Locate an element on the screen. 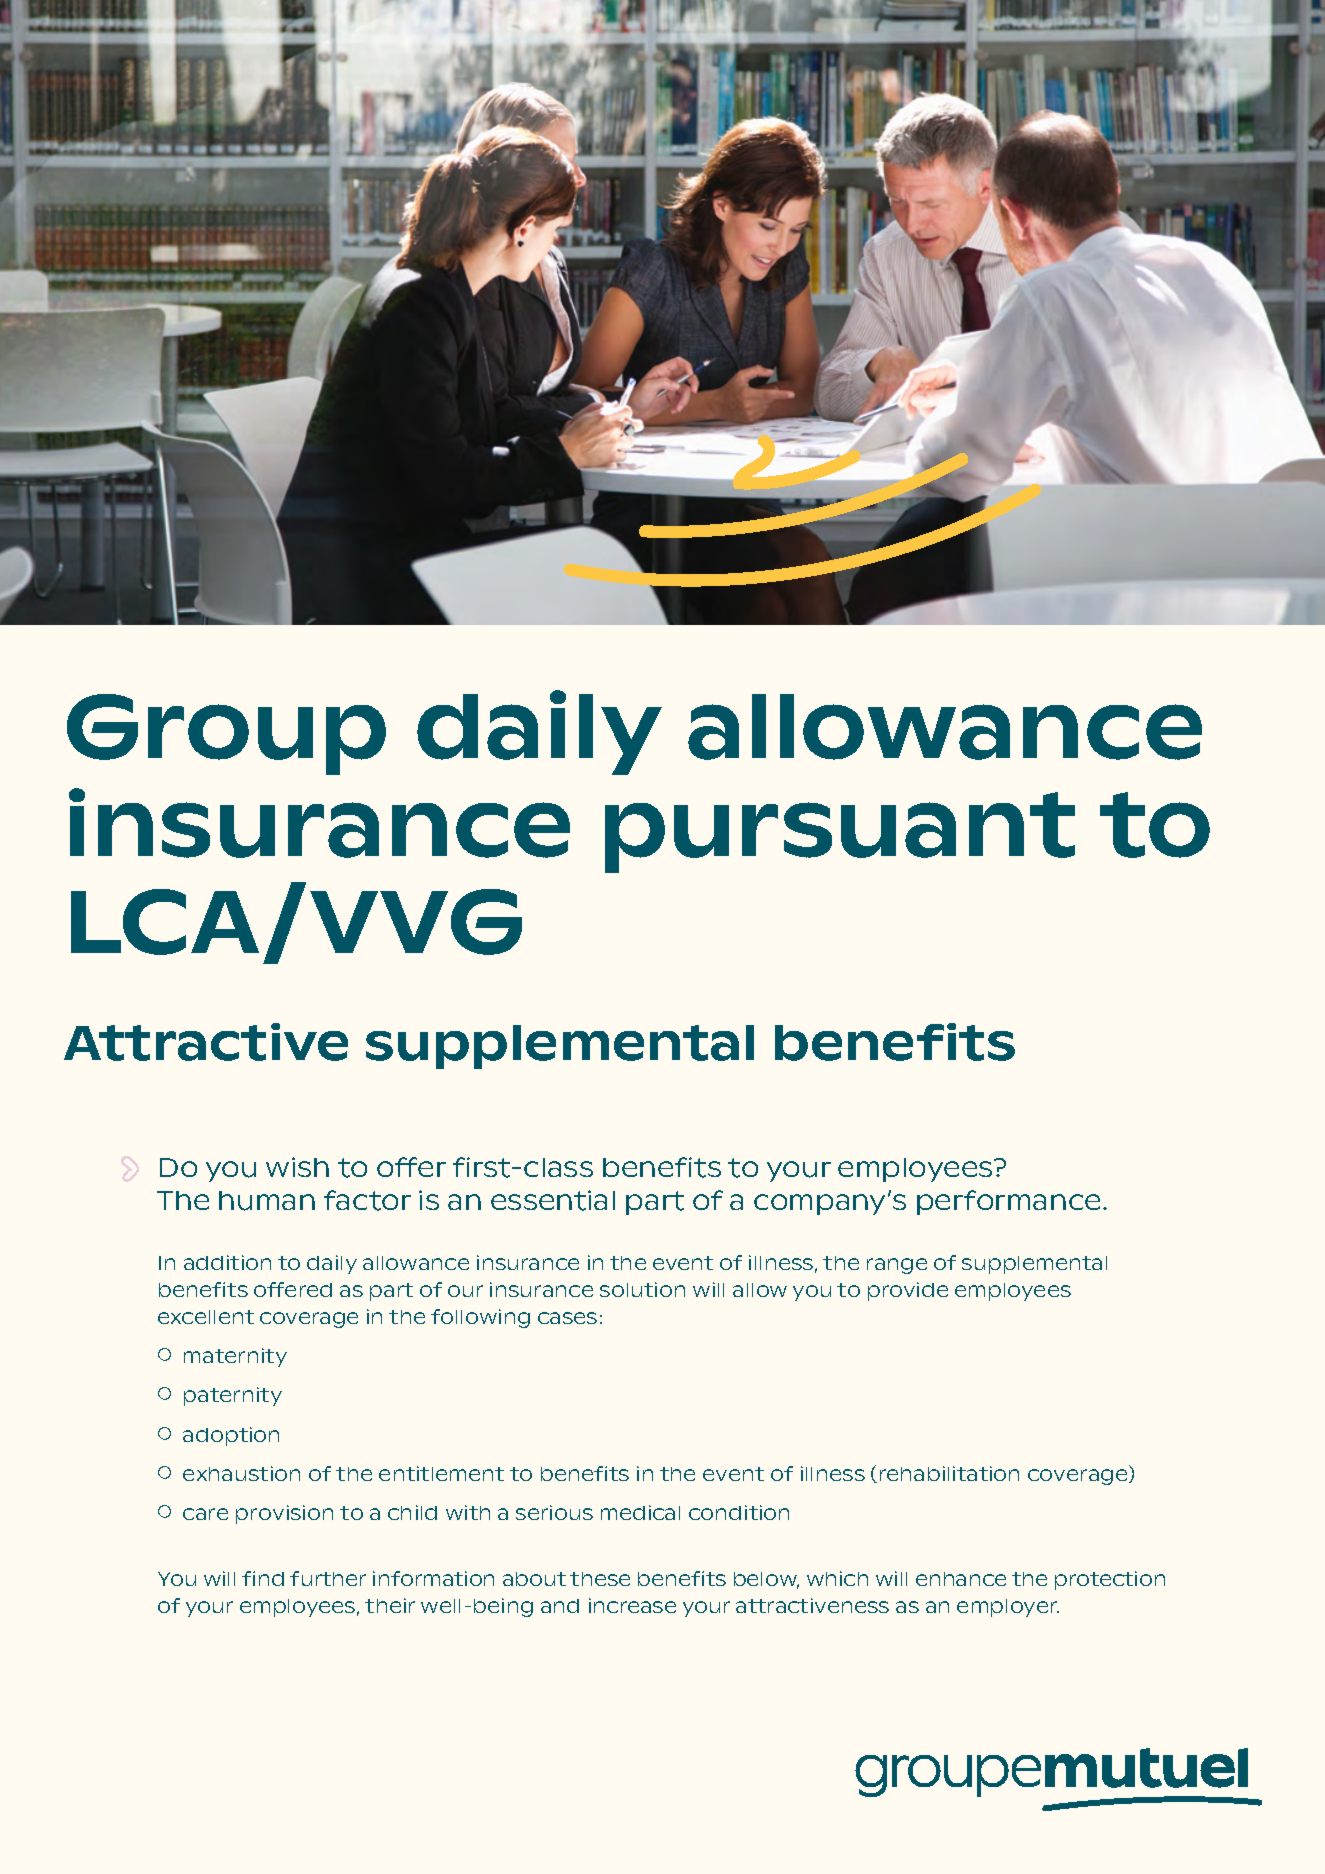 The width and height of the screenshot is (1325, 1874). medical is located at coordinates (640, 1512).
